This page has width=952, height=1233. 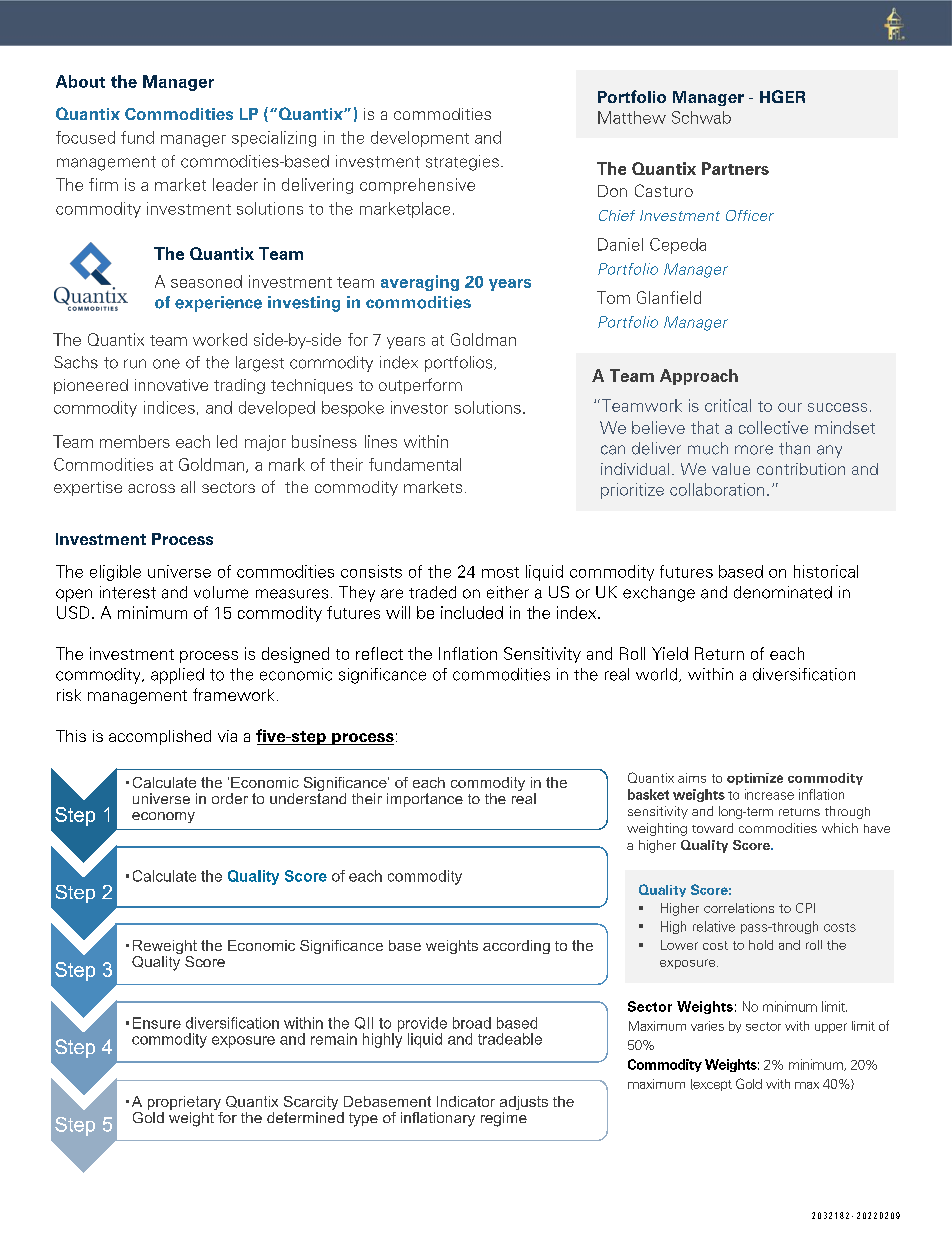 What do you see at coordinates (160, 737) in the page?
I see `accomplished` at bounding box center [160, 737].
